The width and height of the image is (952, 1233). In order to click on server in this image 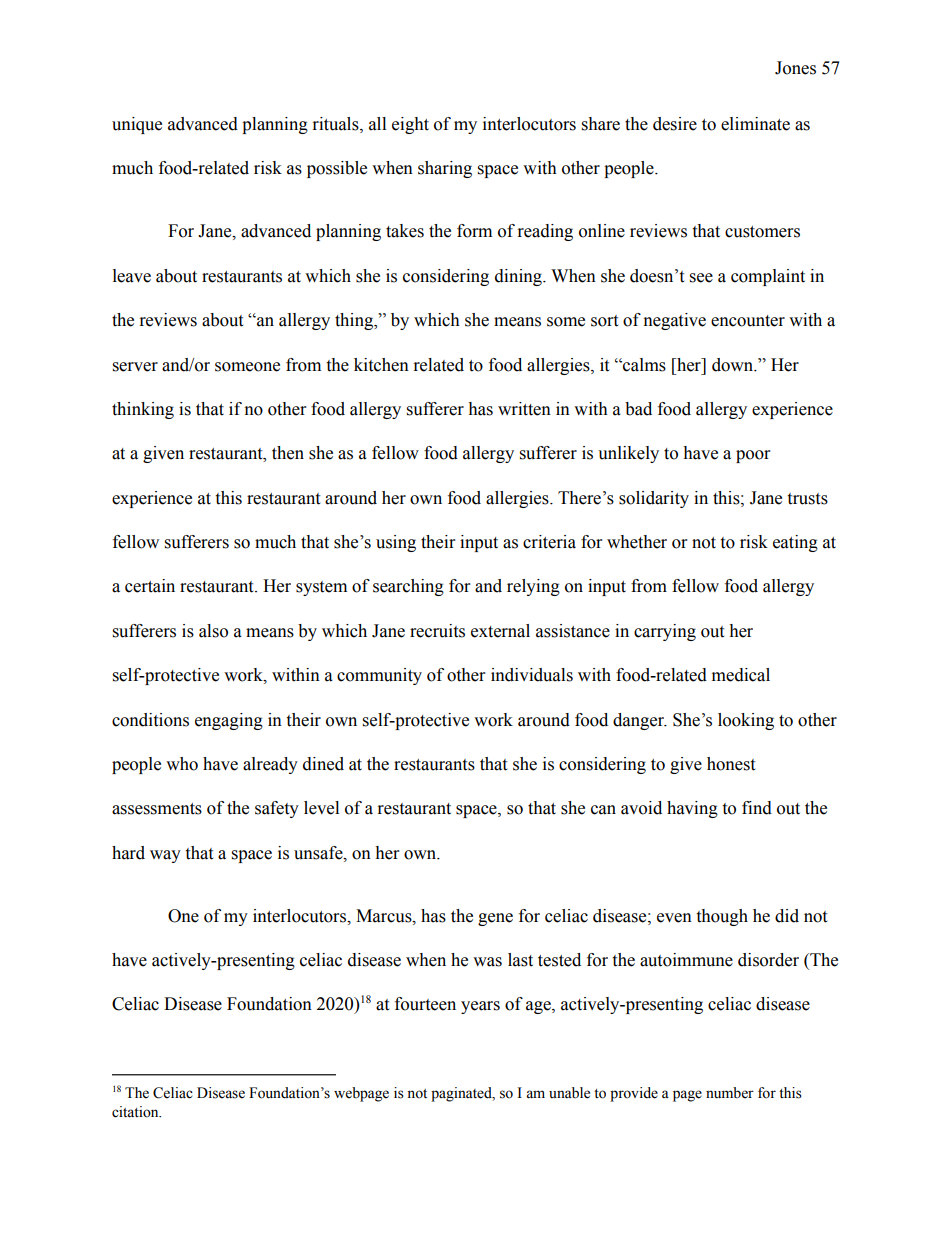, I will do `click(135, 367)`.
